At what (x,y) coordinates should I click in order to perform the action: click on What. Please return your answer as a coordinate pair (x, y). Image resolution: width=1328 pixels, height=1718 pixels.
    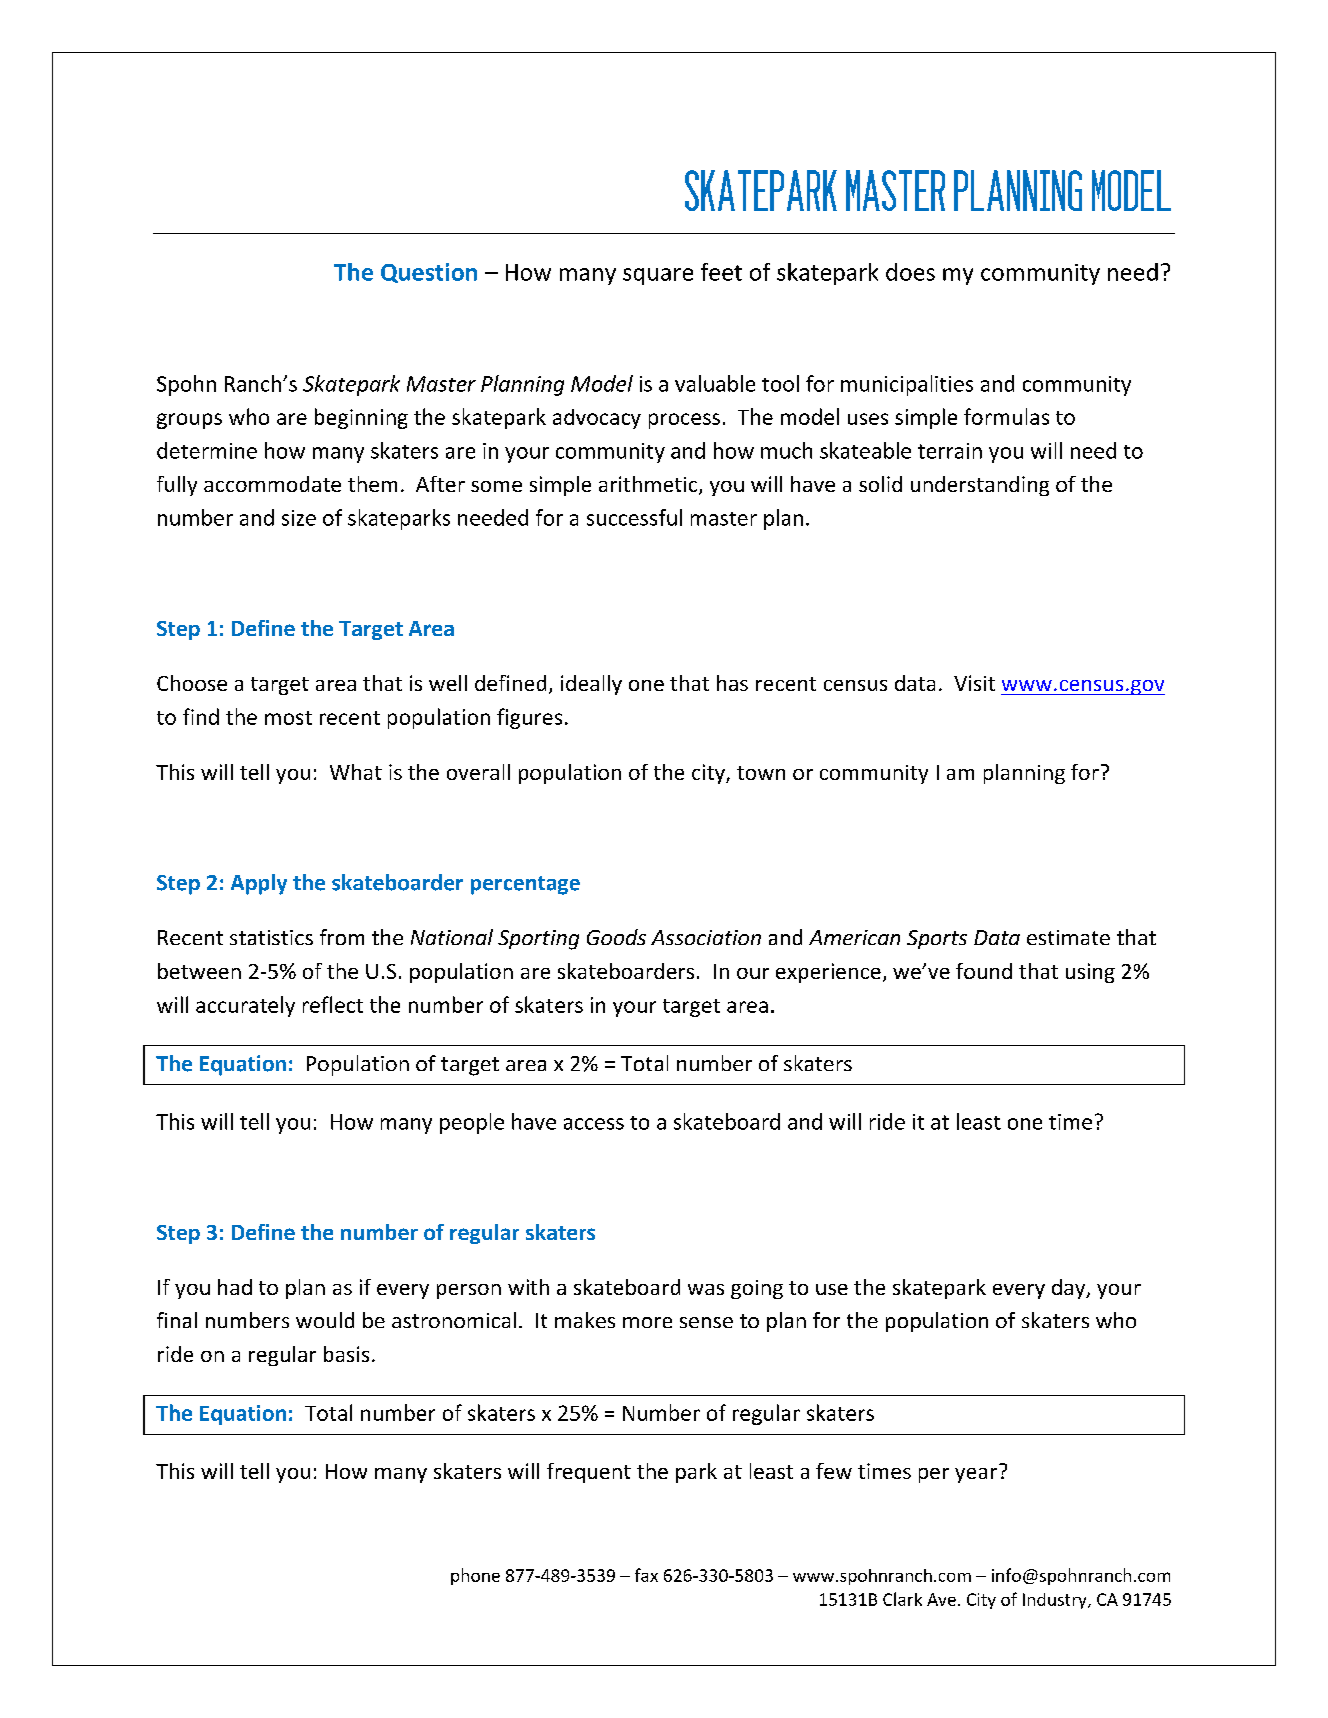
    Looking at the image, I should click on (356, 772).
